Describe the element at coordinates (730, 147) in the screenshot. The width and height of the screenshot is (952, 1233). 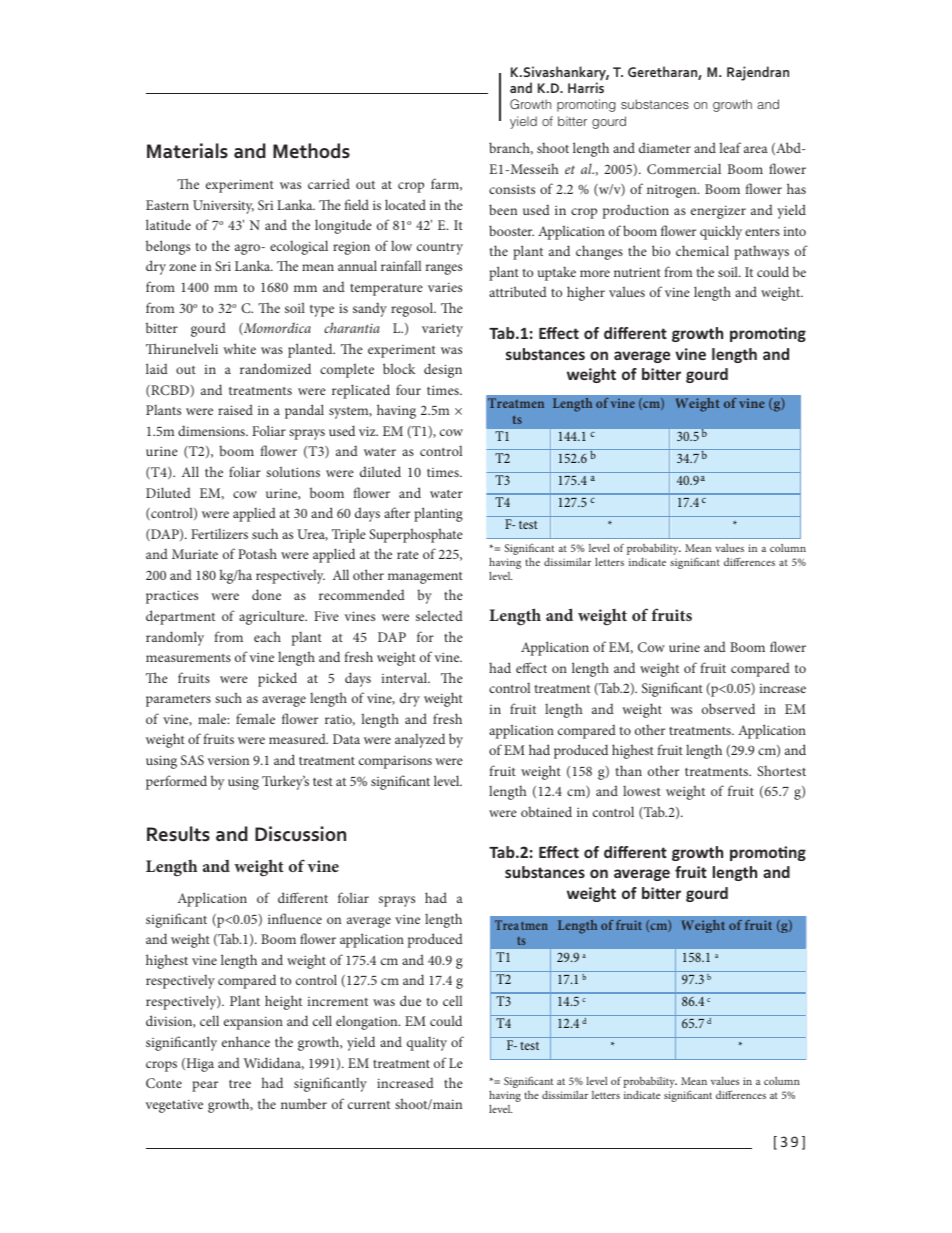
I see `leaf` at that location.
